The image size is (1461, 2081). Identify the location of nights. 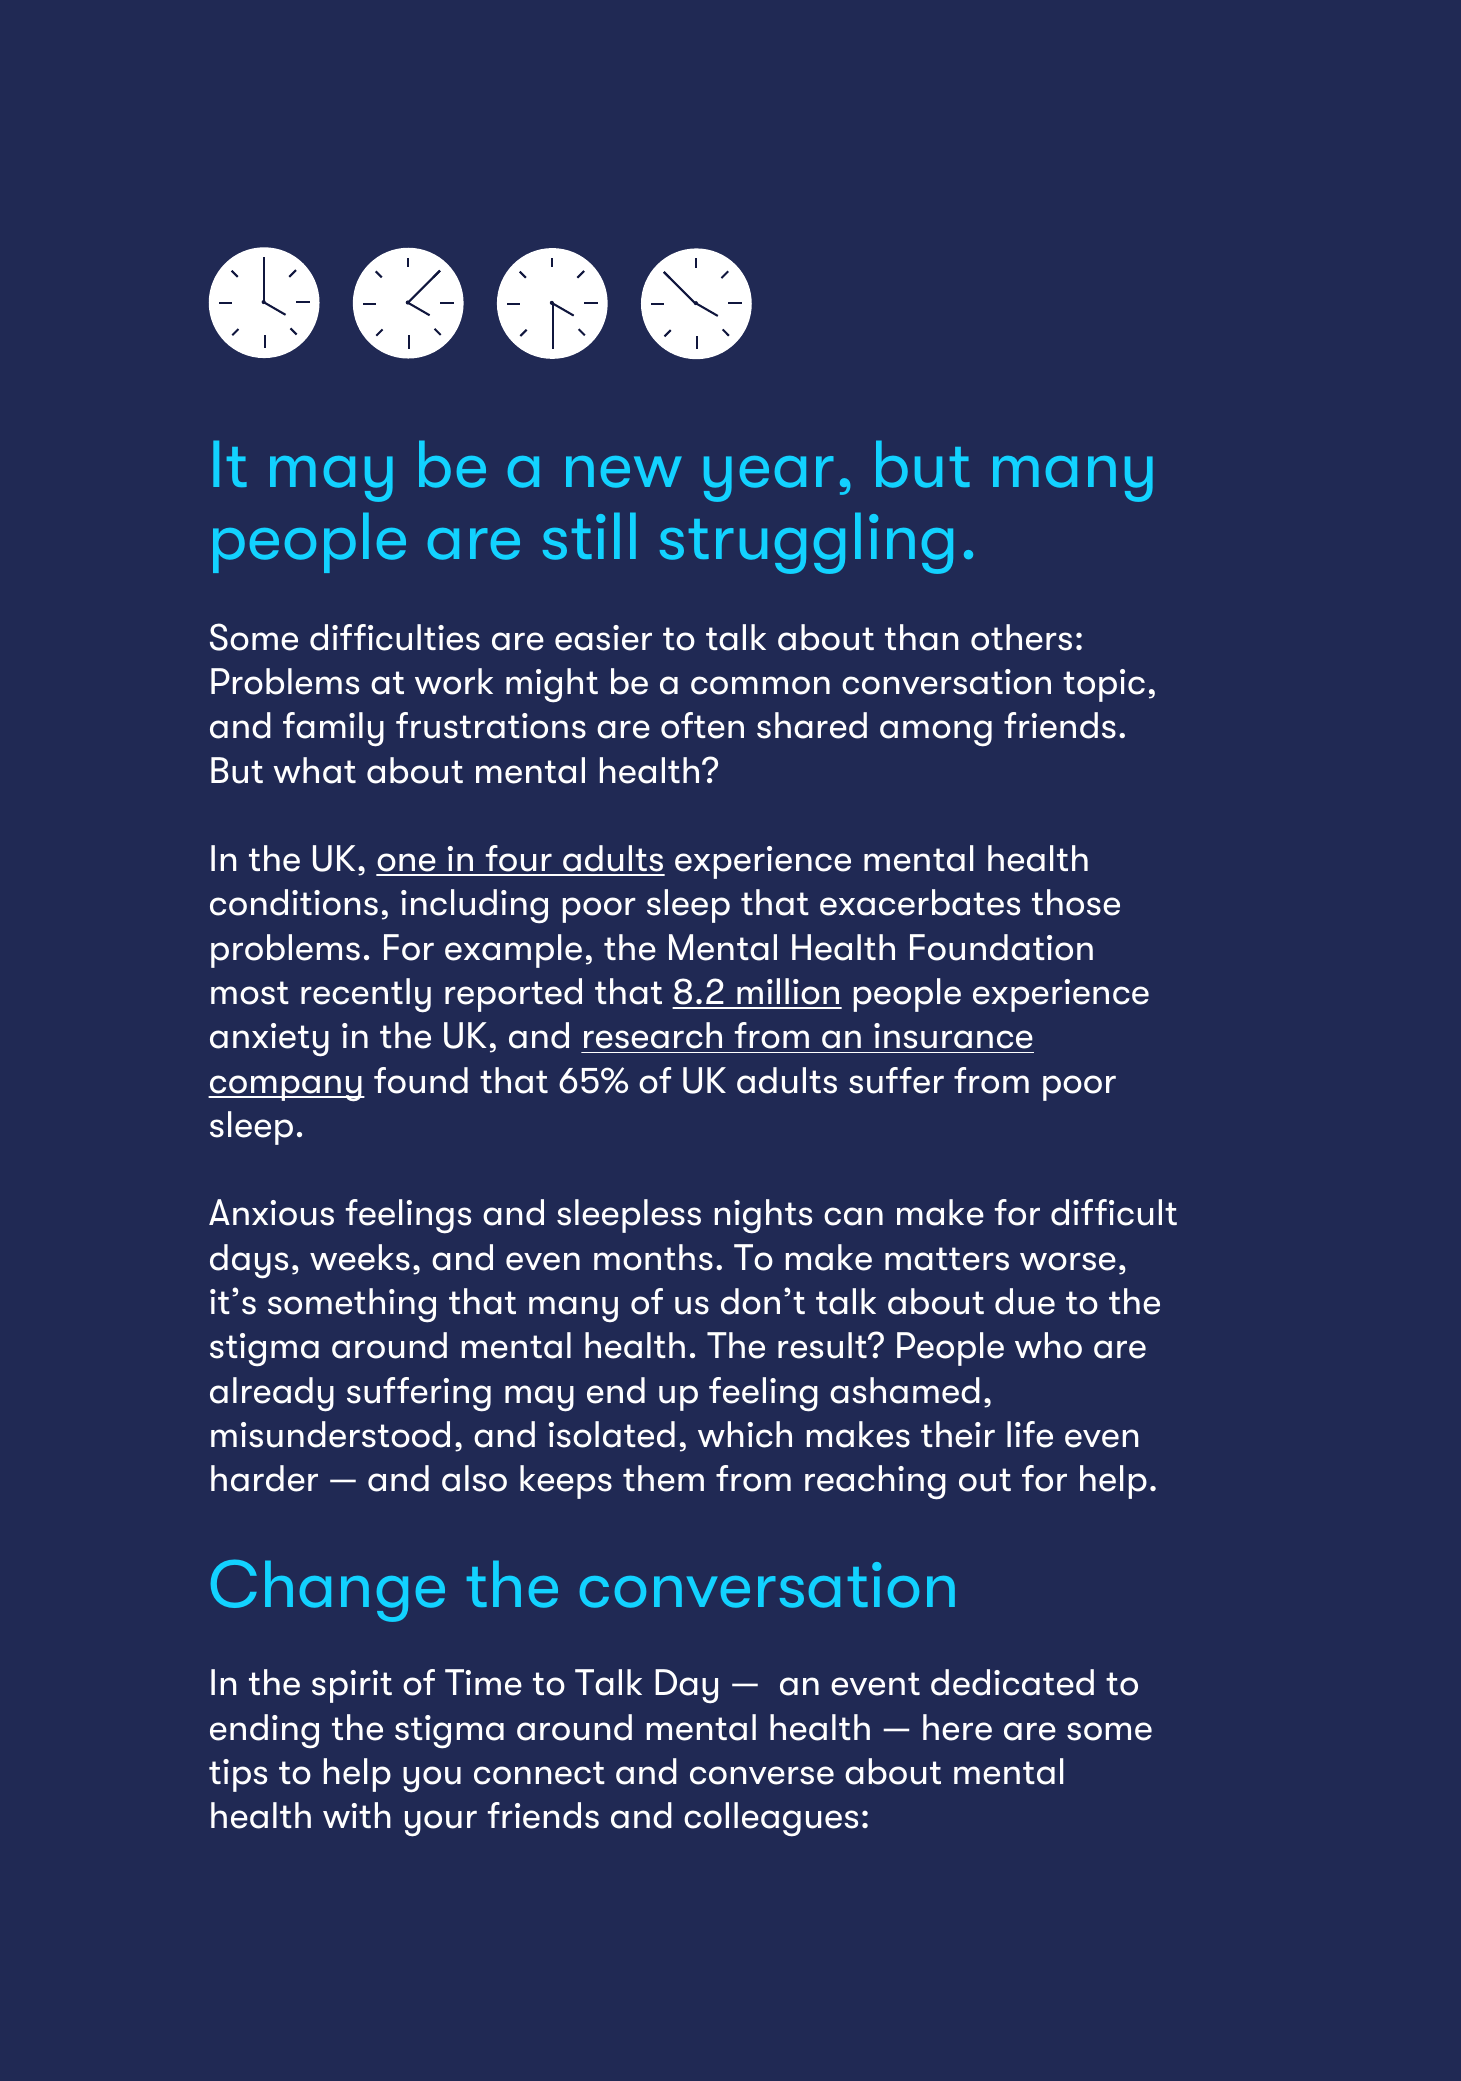
(763, 1216).
